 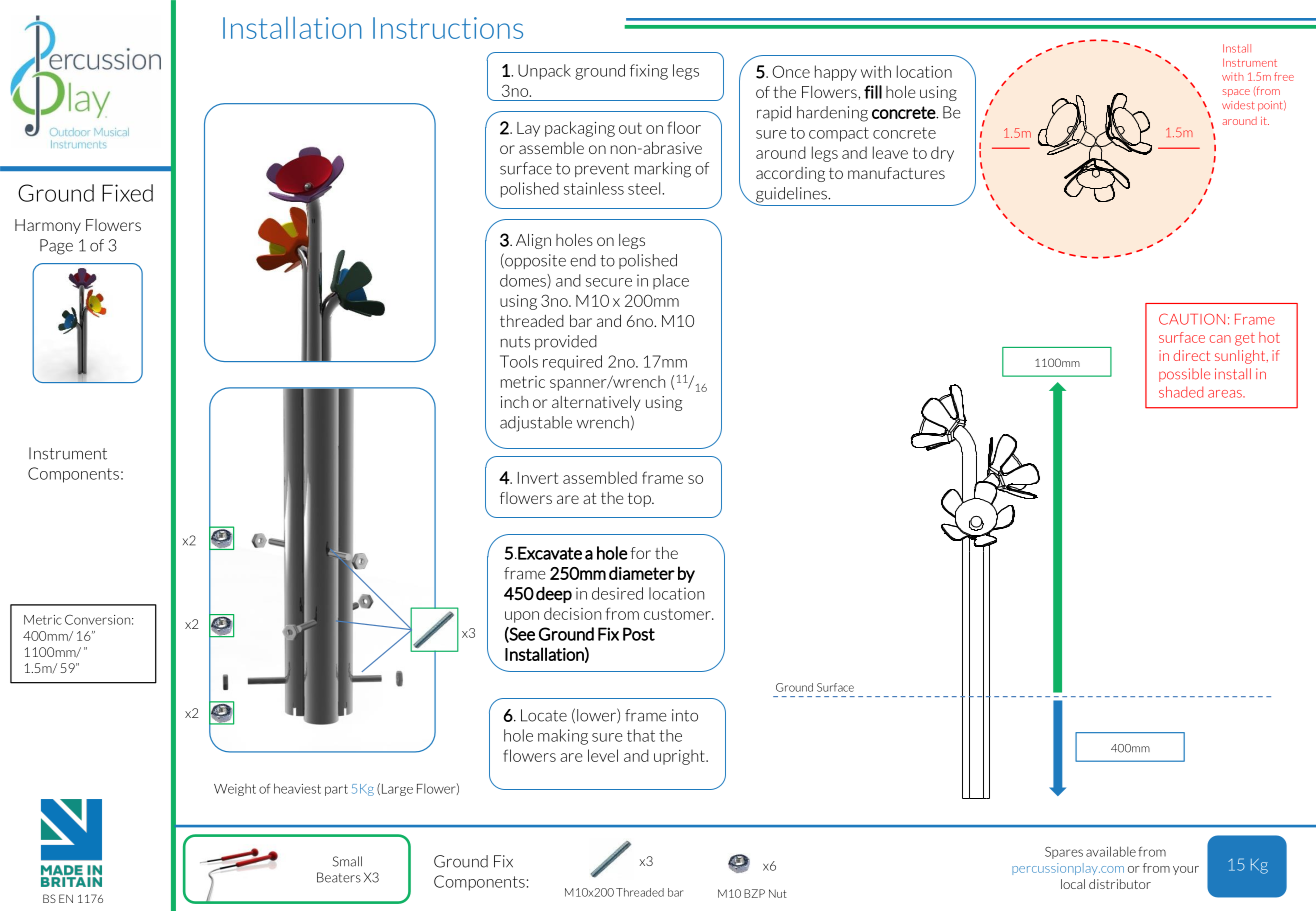 I want to click on space, so click(x=1236, y=93).
